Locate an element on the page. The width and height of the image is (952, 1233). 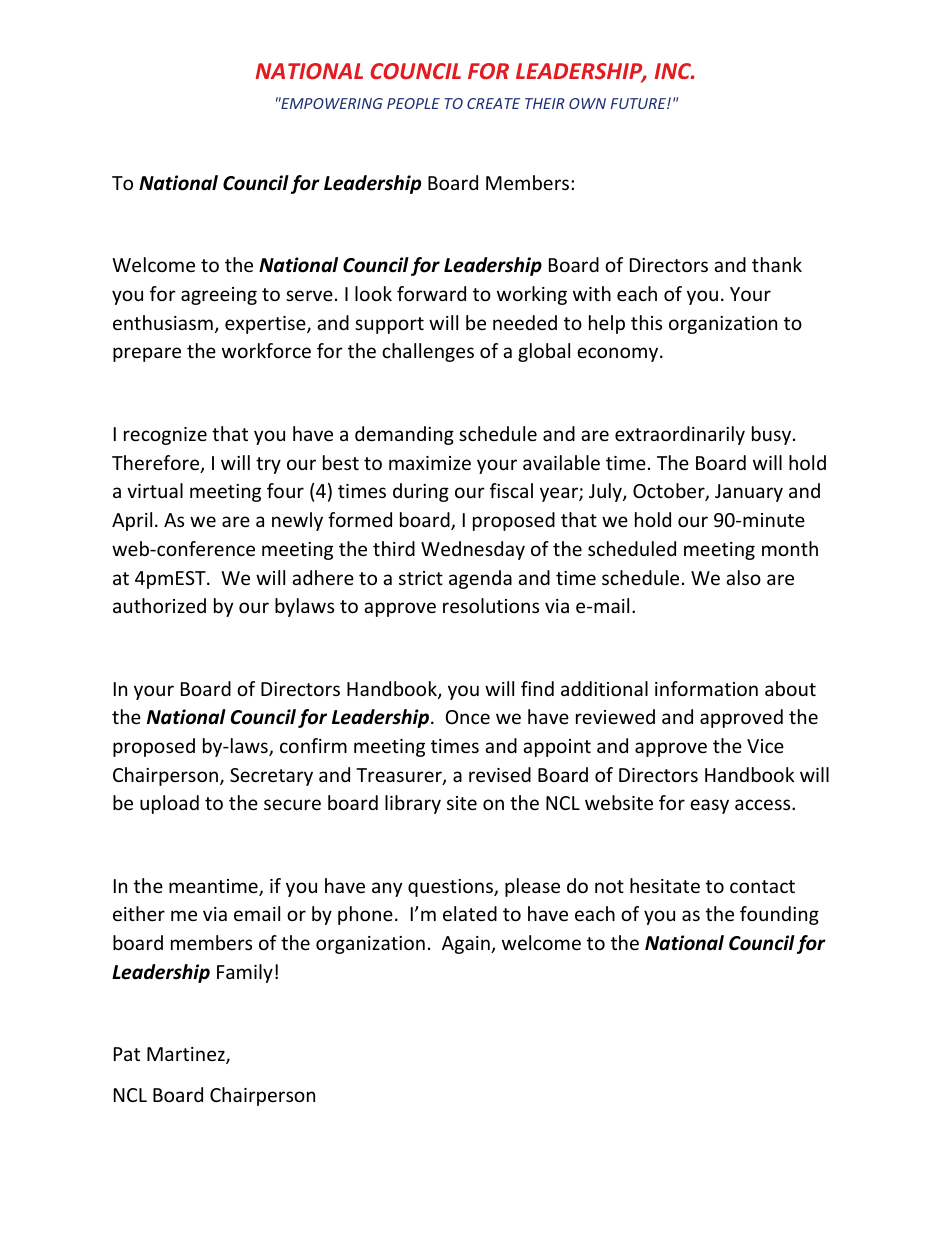
CREATE is located at coordinates (493, 103).
